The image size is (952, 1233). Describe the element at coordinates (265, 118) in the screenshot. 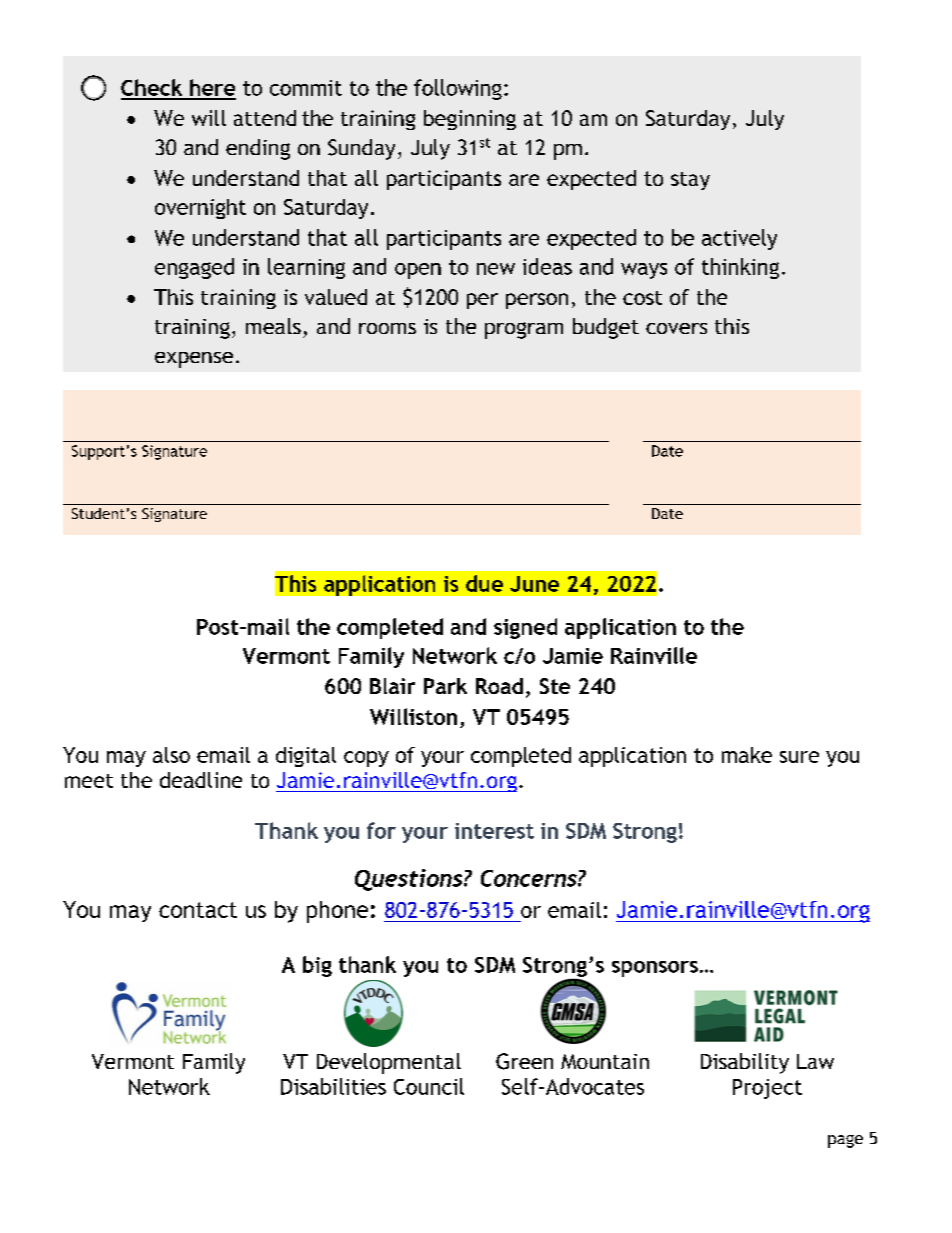

I see `attend` at that location.
